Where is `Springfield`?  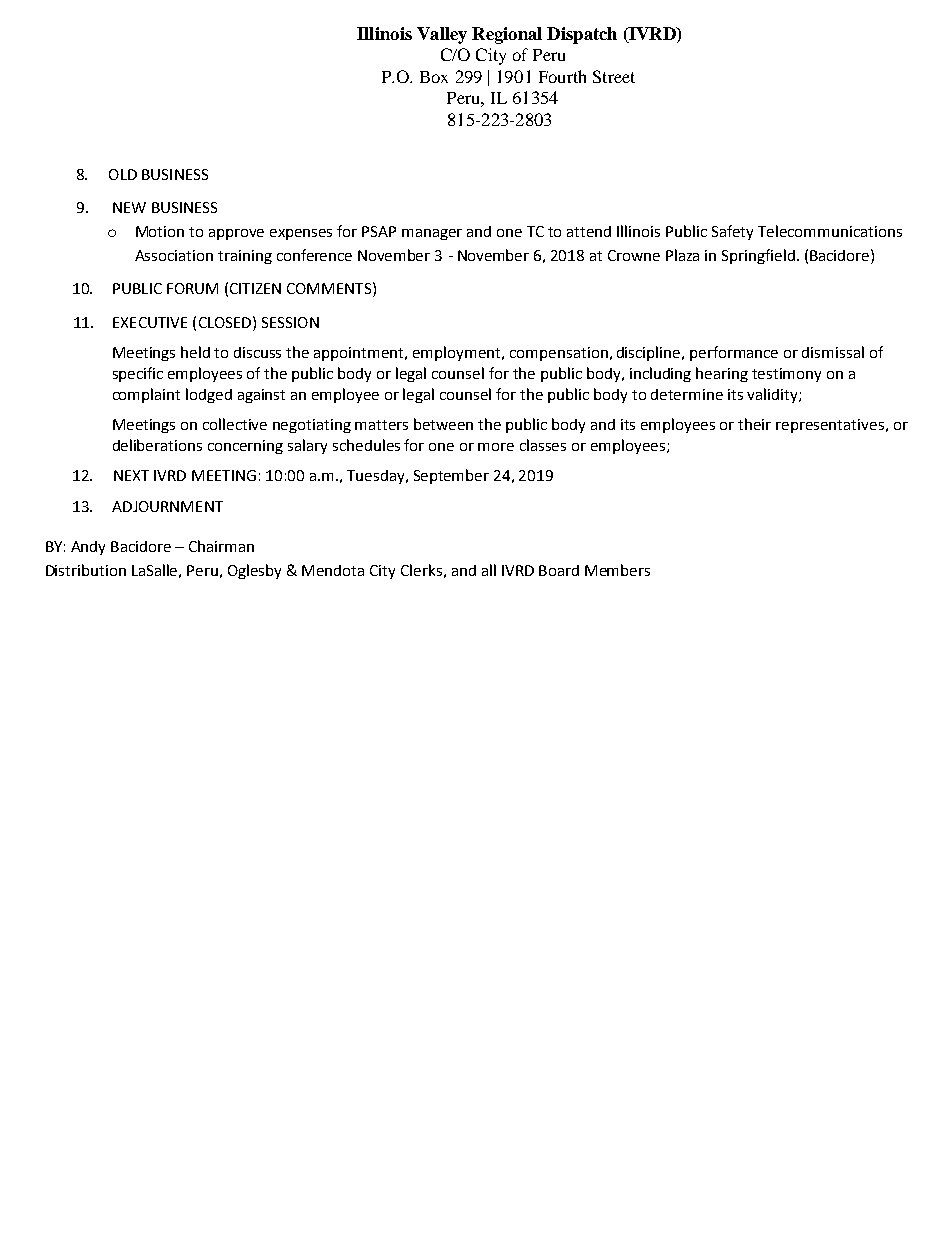 Springfield is located at coordinates (758, 256).
